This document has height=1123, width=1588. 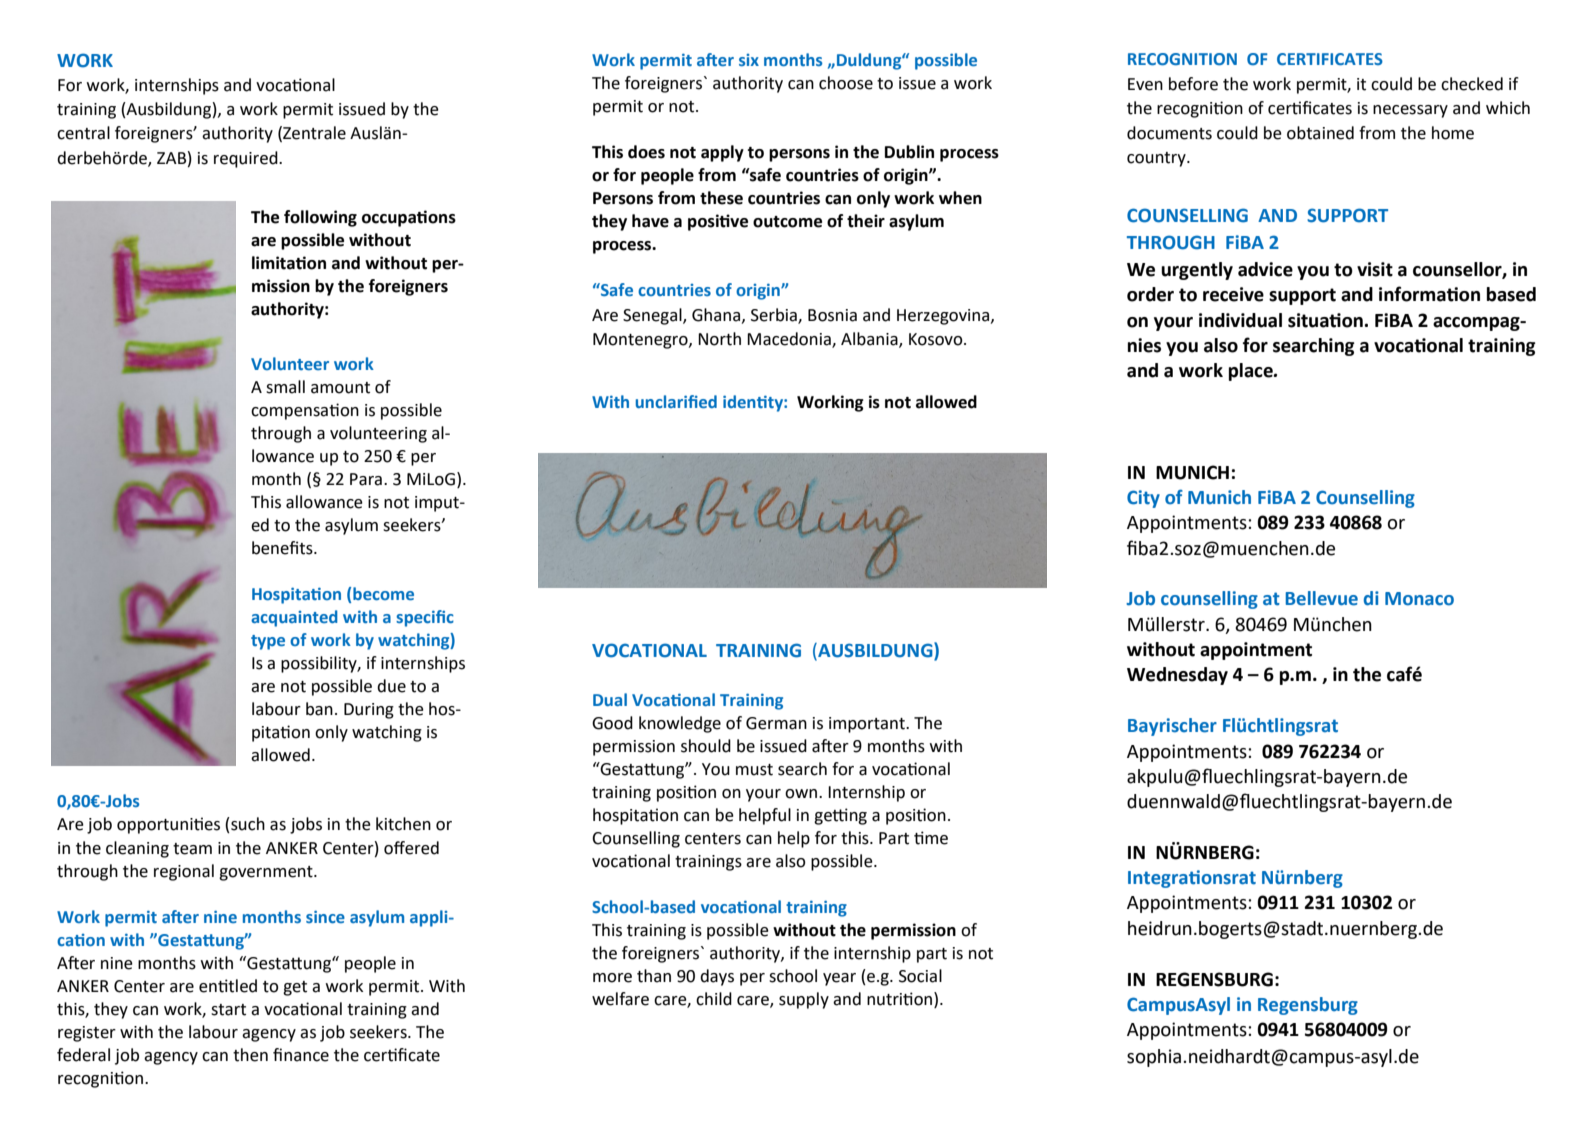 I want to click on choose, so click(x=846, y=83).
